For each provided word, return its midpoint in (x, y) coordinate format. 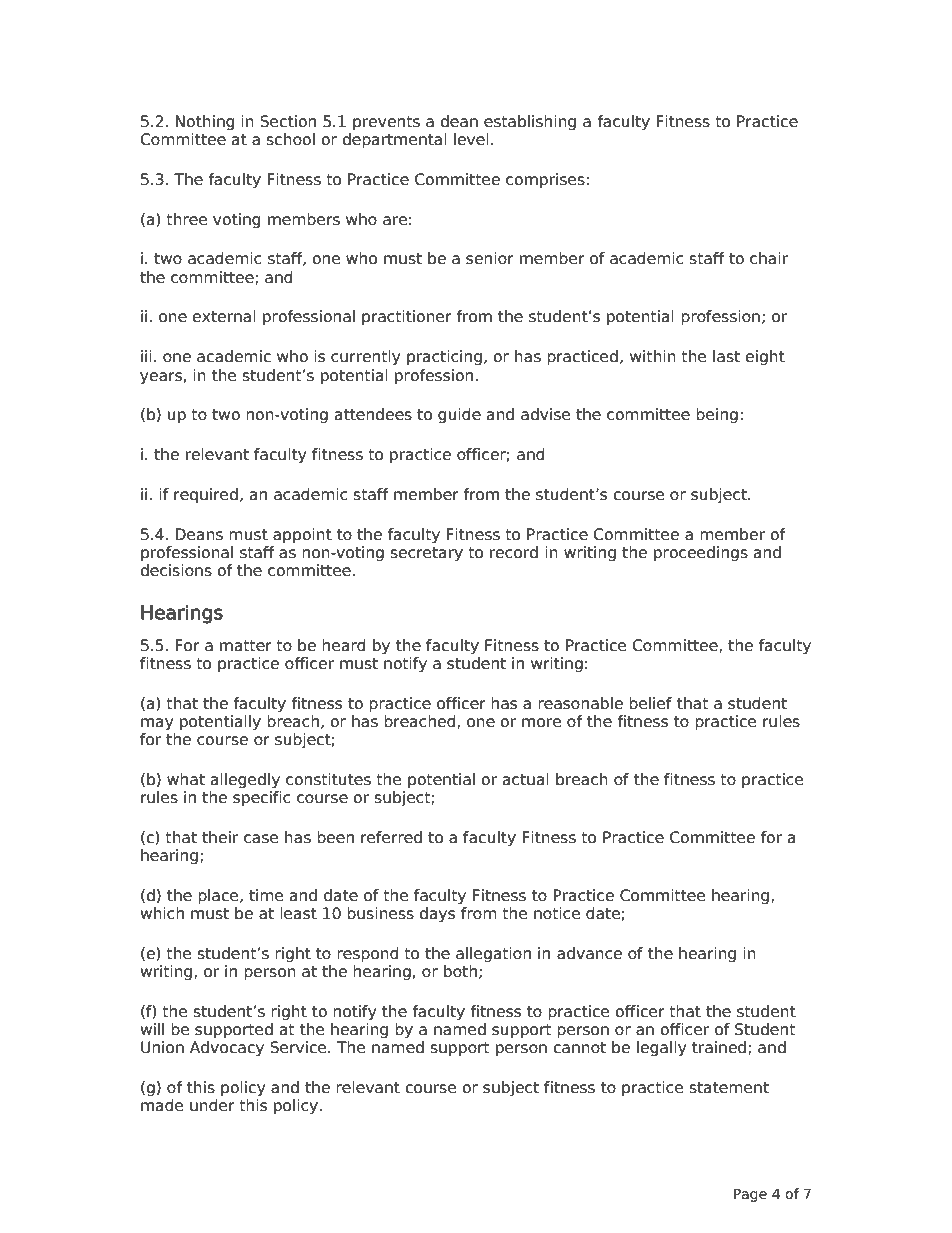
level (471, 139)
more (541, 723)
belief (650, 703)
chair (769, 258)
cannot (579, 1048)
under (212, 1105)
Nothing (205, 122)
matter (246, 646)
